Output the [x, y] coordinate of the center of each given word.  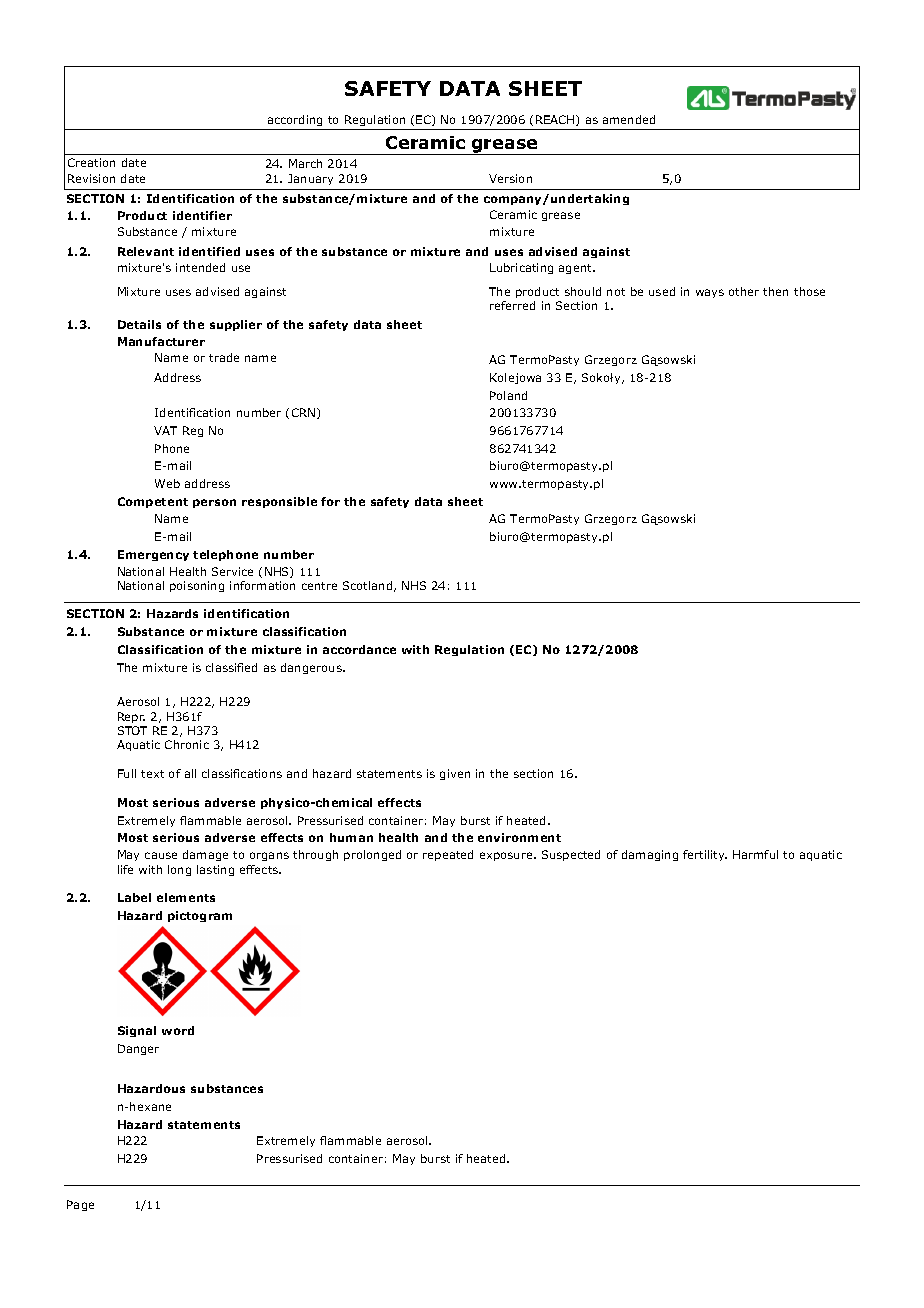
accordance [359, 649]
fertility [705, 855]
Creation [91, 162]
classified [231, 667]
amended [629, 119]
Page [80, 1205]
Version [510, 178]
